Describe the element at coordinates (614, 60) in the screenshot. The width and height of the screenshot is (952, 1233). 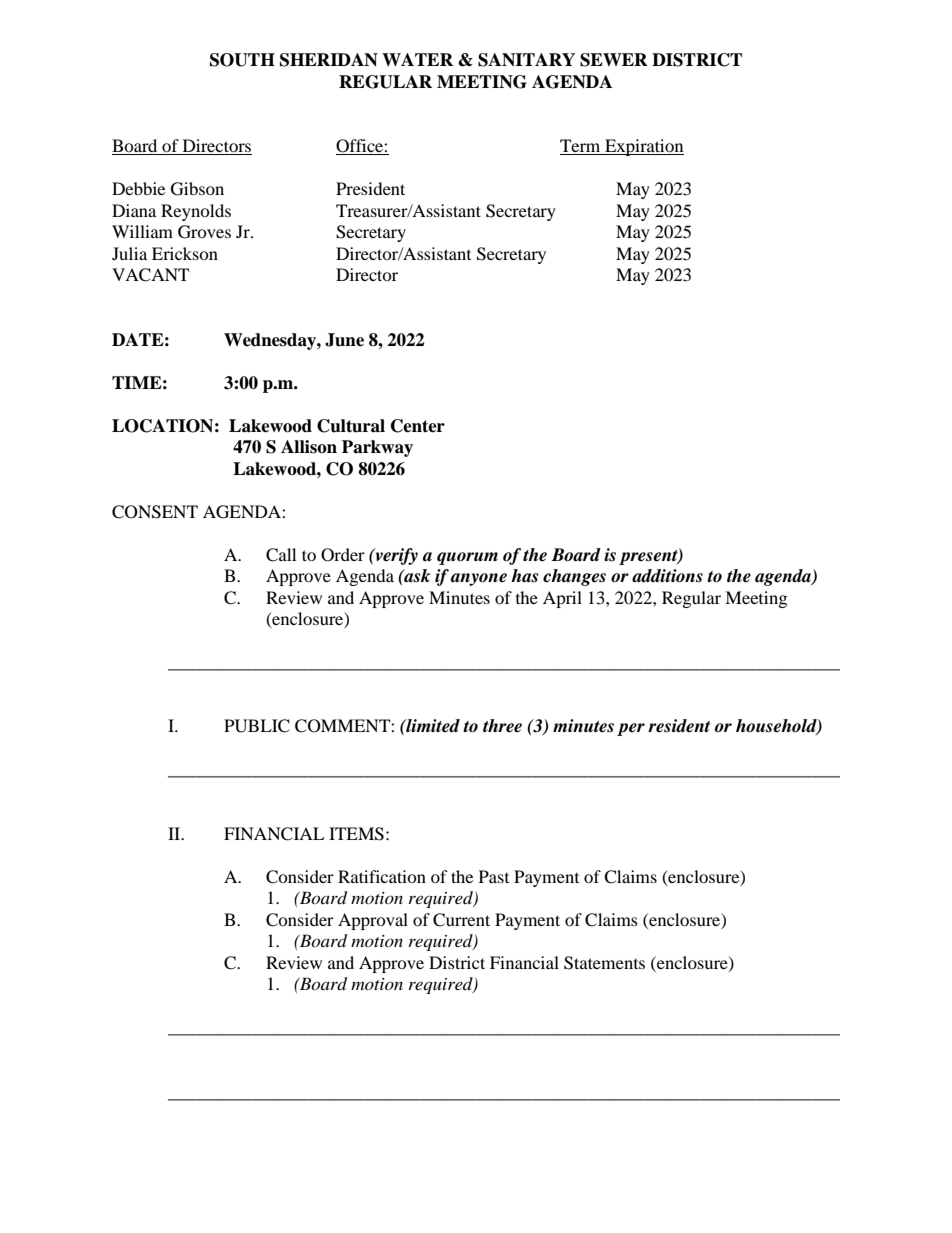
I see `SEWER` at that location.
